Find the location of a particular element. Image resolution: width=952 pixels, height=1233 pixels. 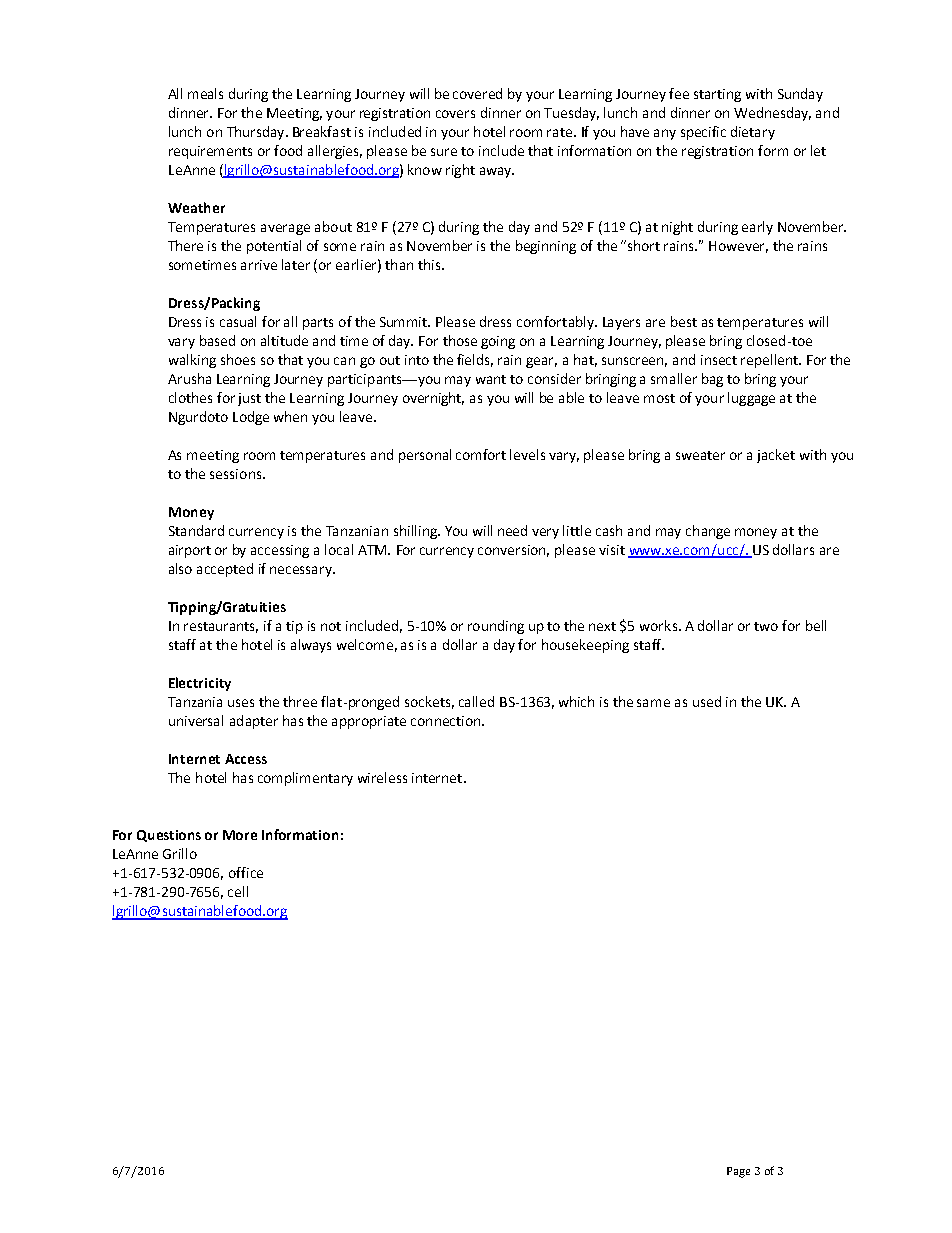

Page is located at coordinates (738, 1172).
